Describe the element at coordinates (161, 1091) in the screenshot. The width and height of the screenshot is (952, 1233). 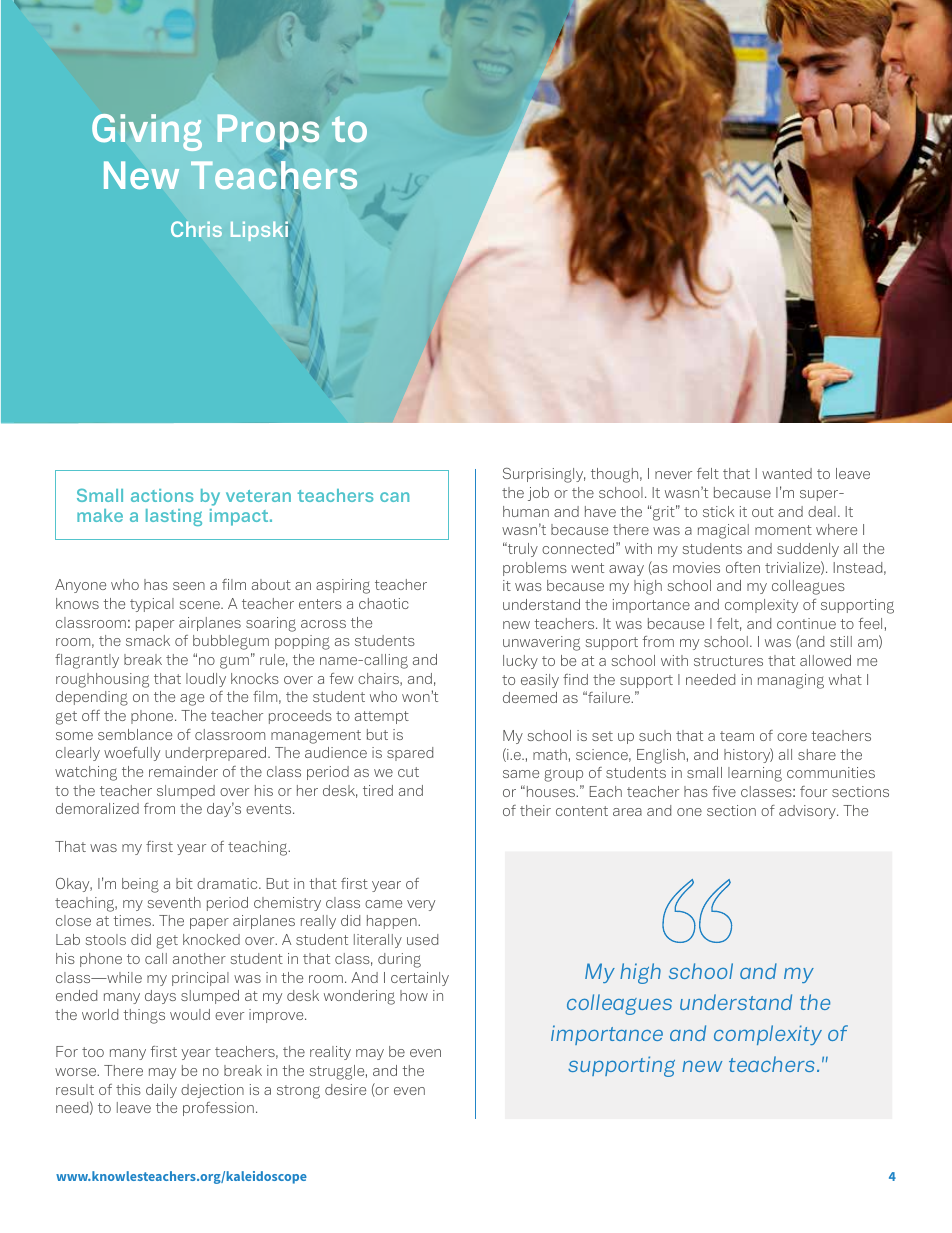
I see `daily` at that location.
